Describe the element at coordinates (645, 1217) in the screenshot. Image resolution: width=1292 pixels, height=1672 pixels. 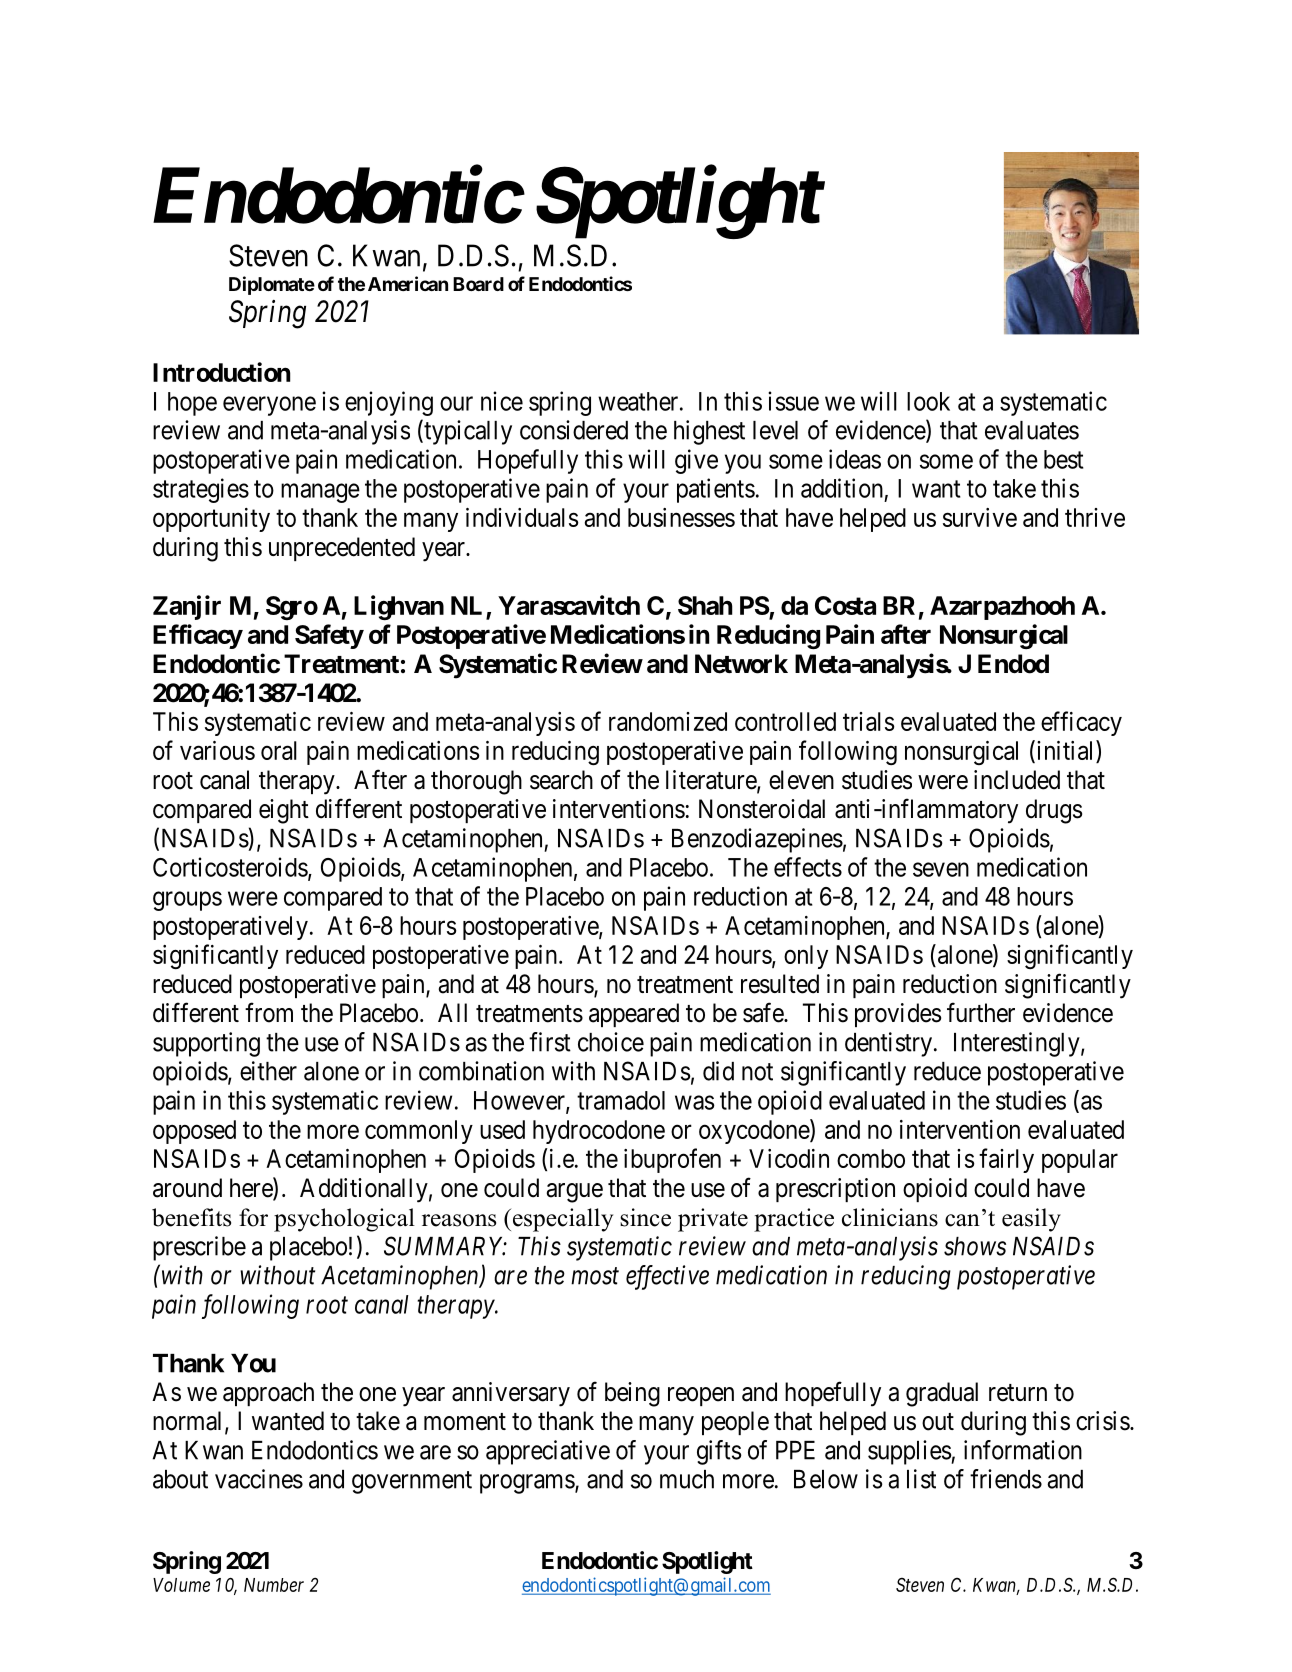
I see `since` at that location.
